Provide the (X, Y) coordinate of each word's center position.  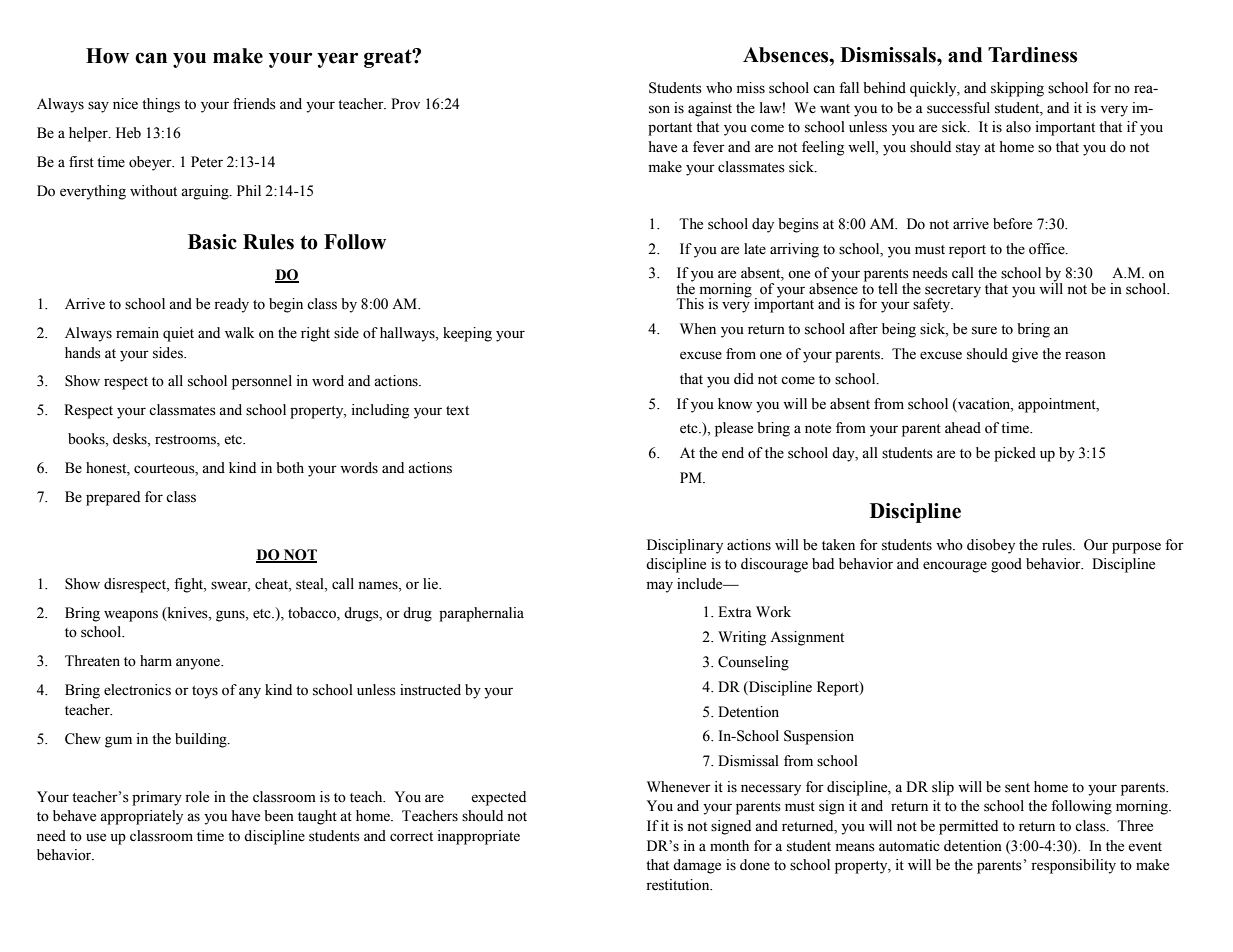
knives (187, 613)
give (1025, 355)
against (710, 109)
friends (254, 104)
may (660, 587)
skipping (1017, 89)
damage (697, 866)
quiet (178, 334)
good (1006, 565)
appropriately (141, 817)
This (690, 304)
